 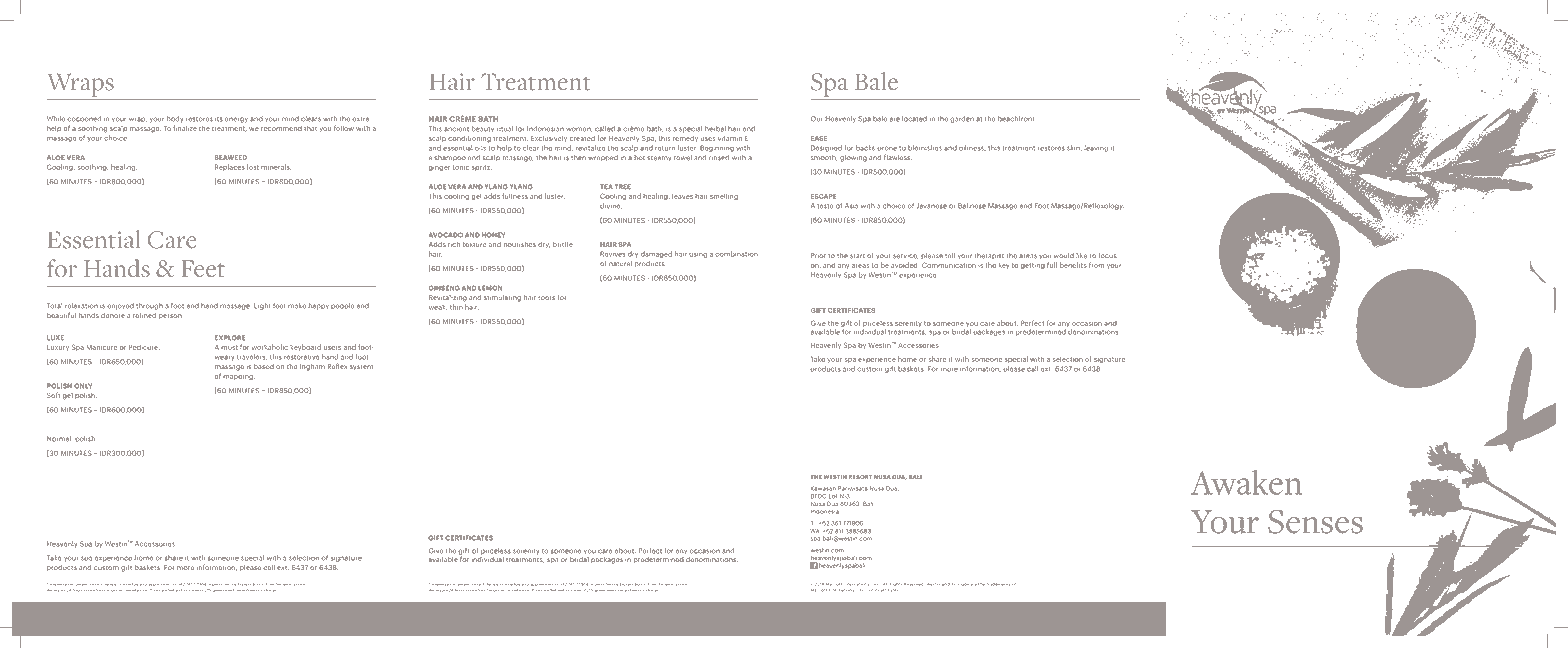 What do you see at coordinates (185, 128) in the screenshot?
I see `finalize` at bounding box center [185, 128].
